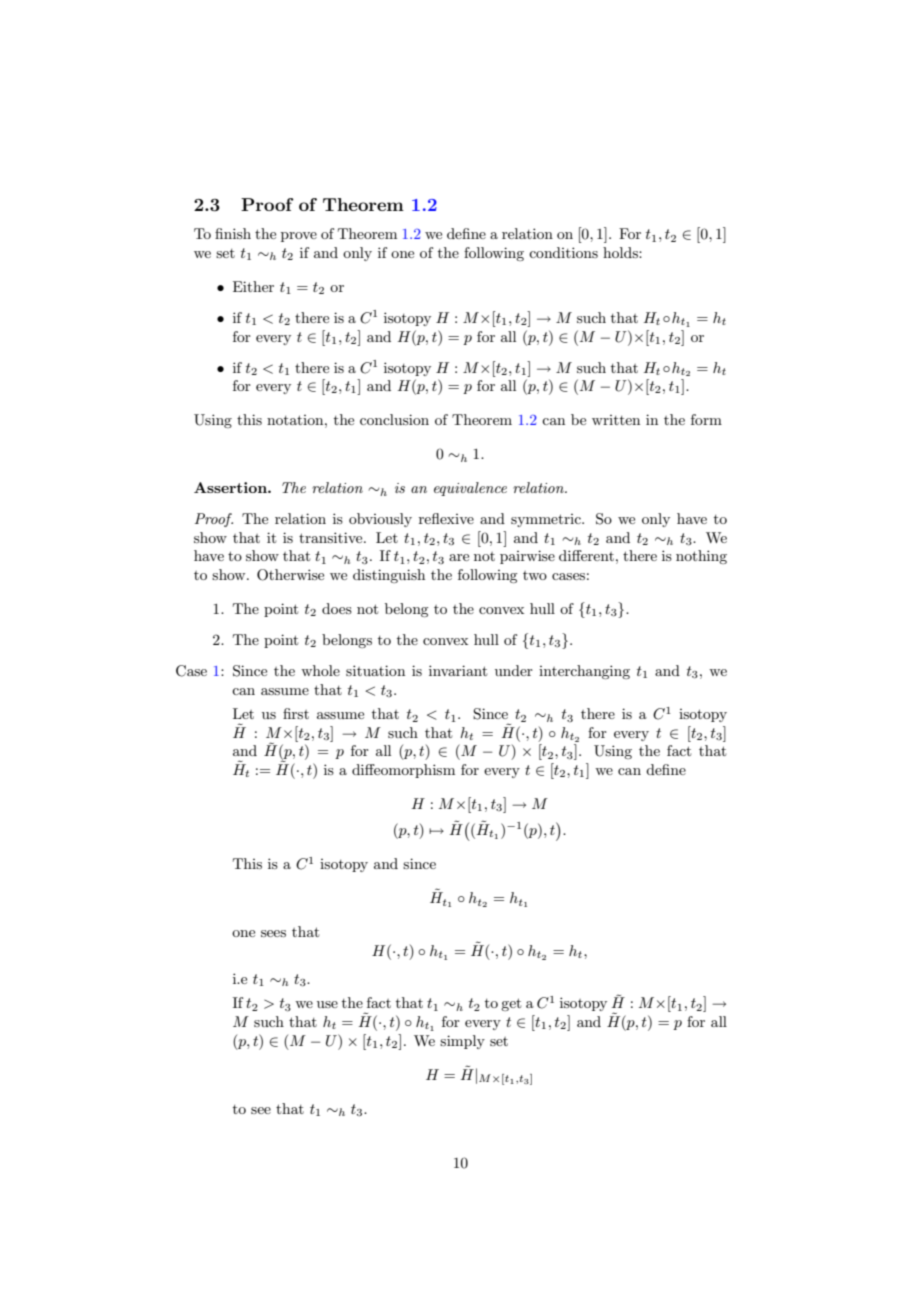  Describe the element at coordinates (327, 1004) in the screenshot. I see `use` at that location.
